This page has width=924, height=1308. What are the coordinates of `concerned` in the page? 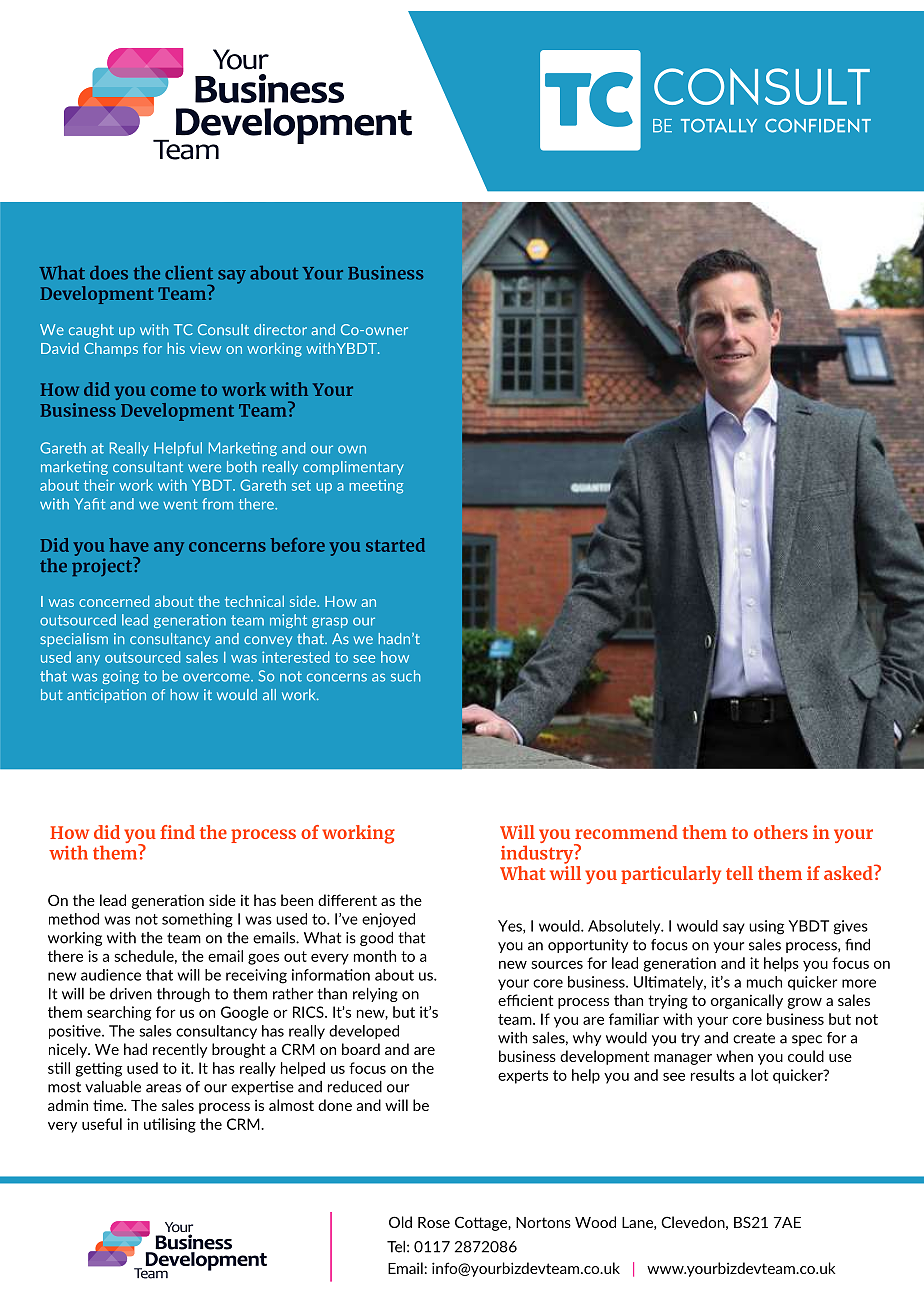 It's located at (114, 601).
